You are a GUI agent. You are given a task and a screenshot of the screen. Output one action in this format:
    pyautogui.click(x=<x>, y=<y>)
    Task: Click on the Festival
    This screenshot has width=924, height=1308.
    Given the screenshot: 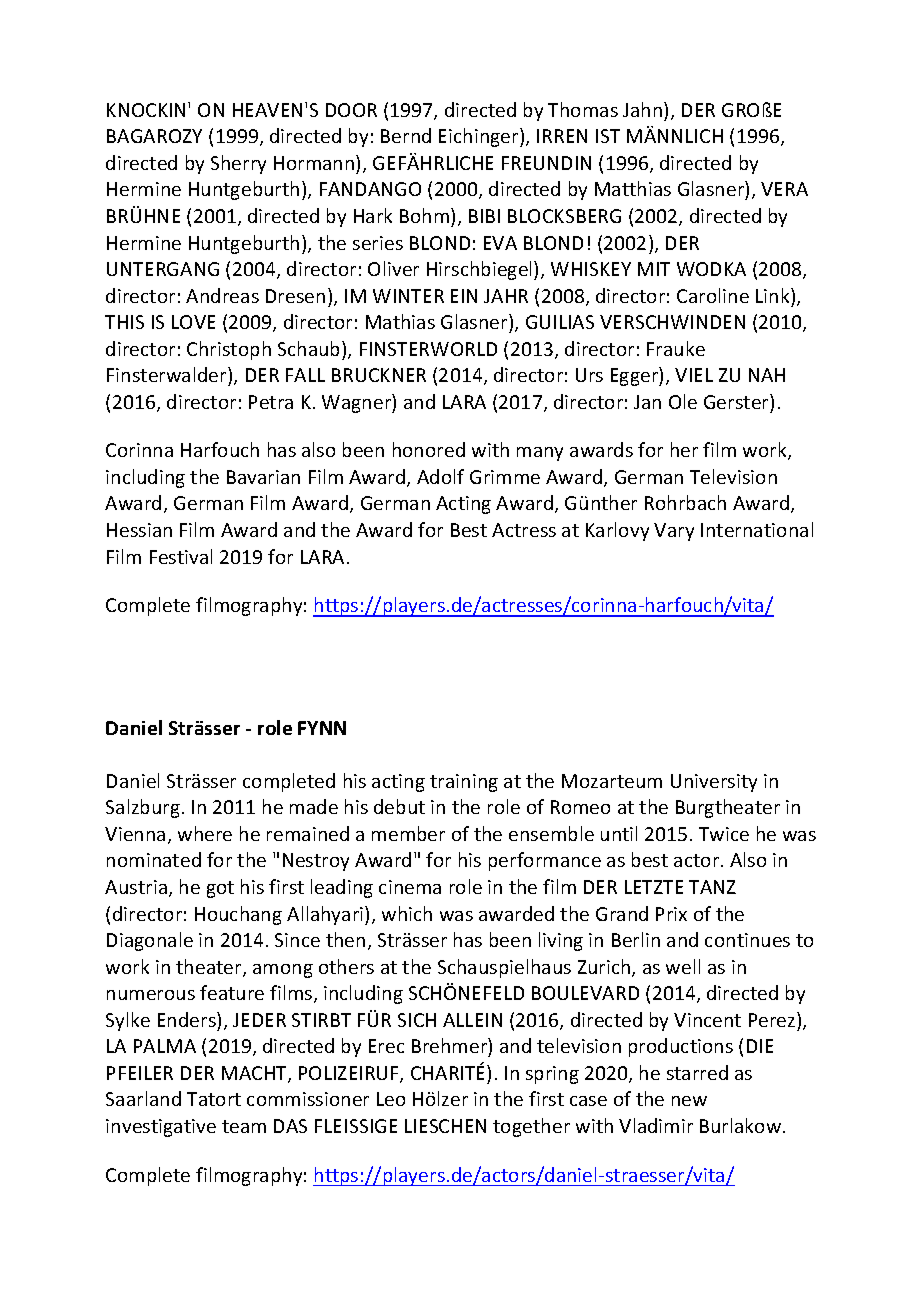 What is the action you would take?
    pyautogui.click(x=181, y=556)
